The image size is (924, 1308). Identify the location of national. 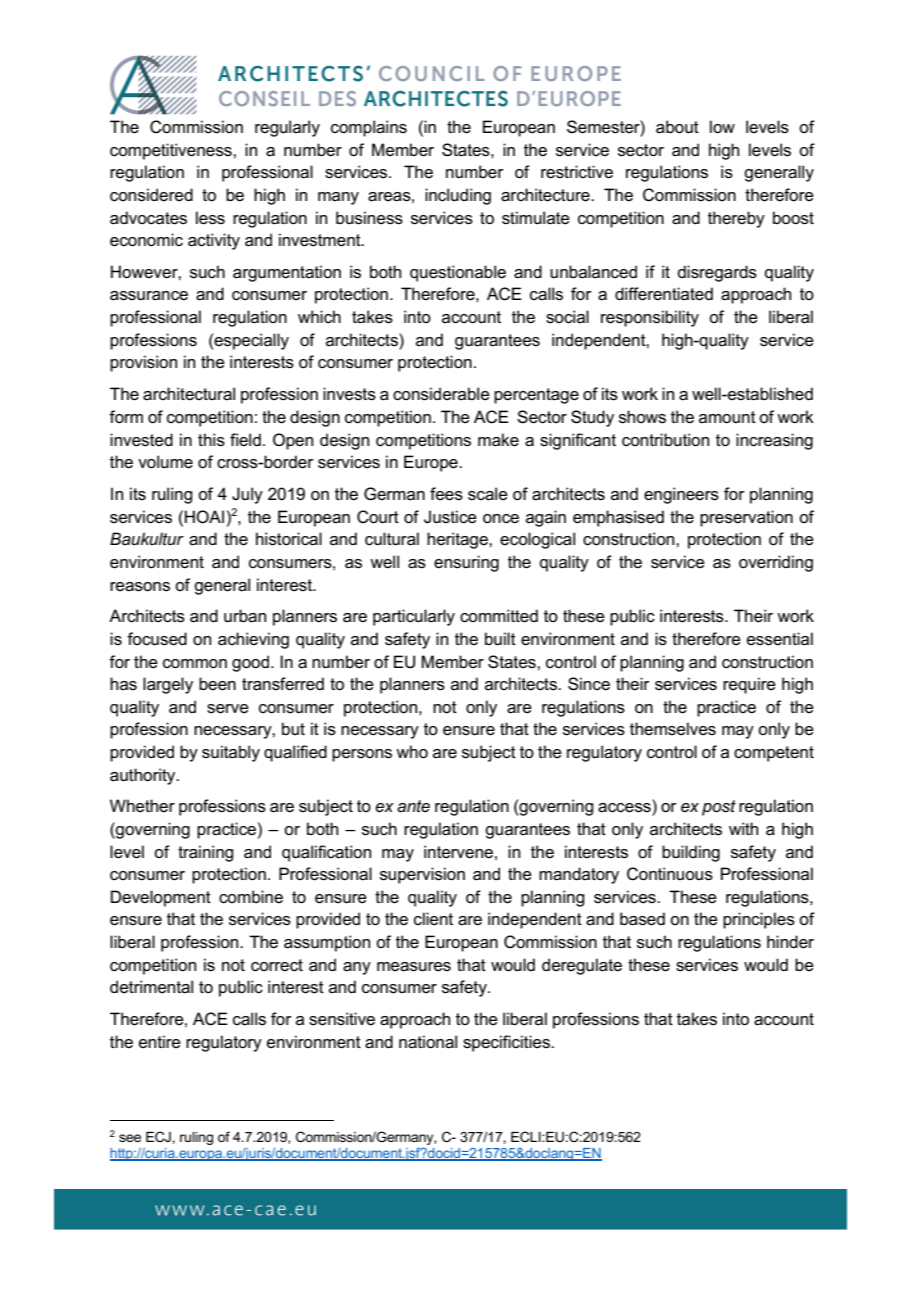
(428, 1042).
